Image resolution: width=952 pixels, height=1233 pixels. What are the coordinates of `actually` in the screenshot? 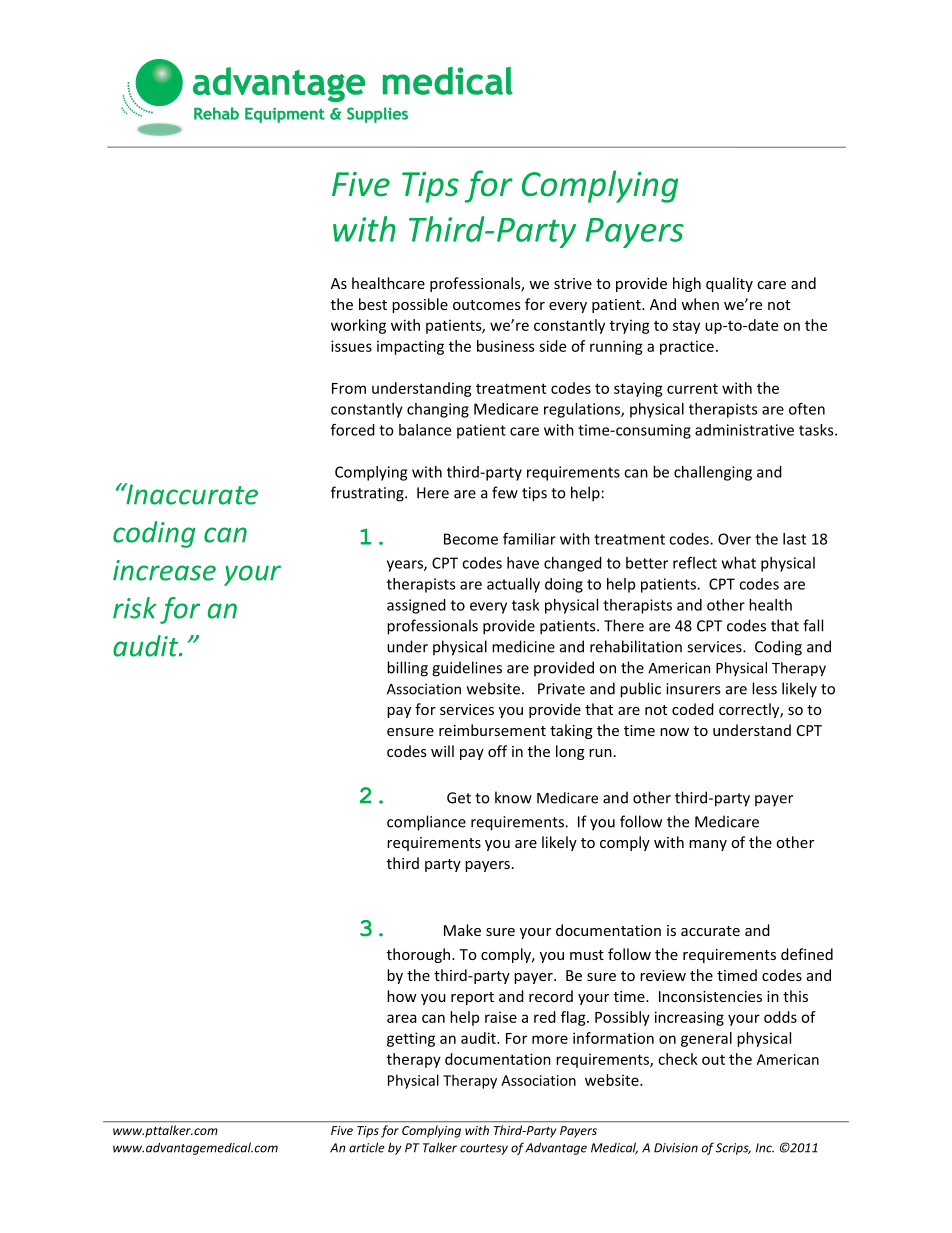 It's located at (513, 585).
